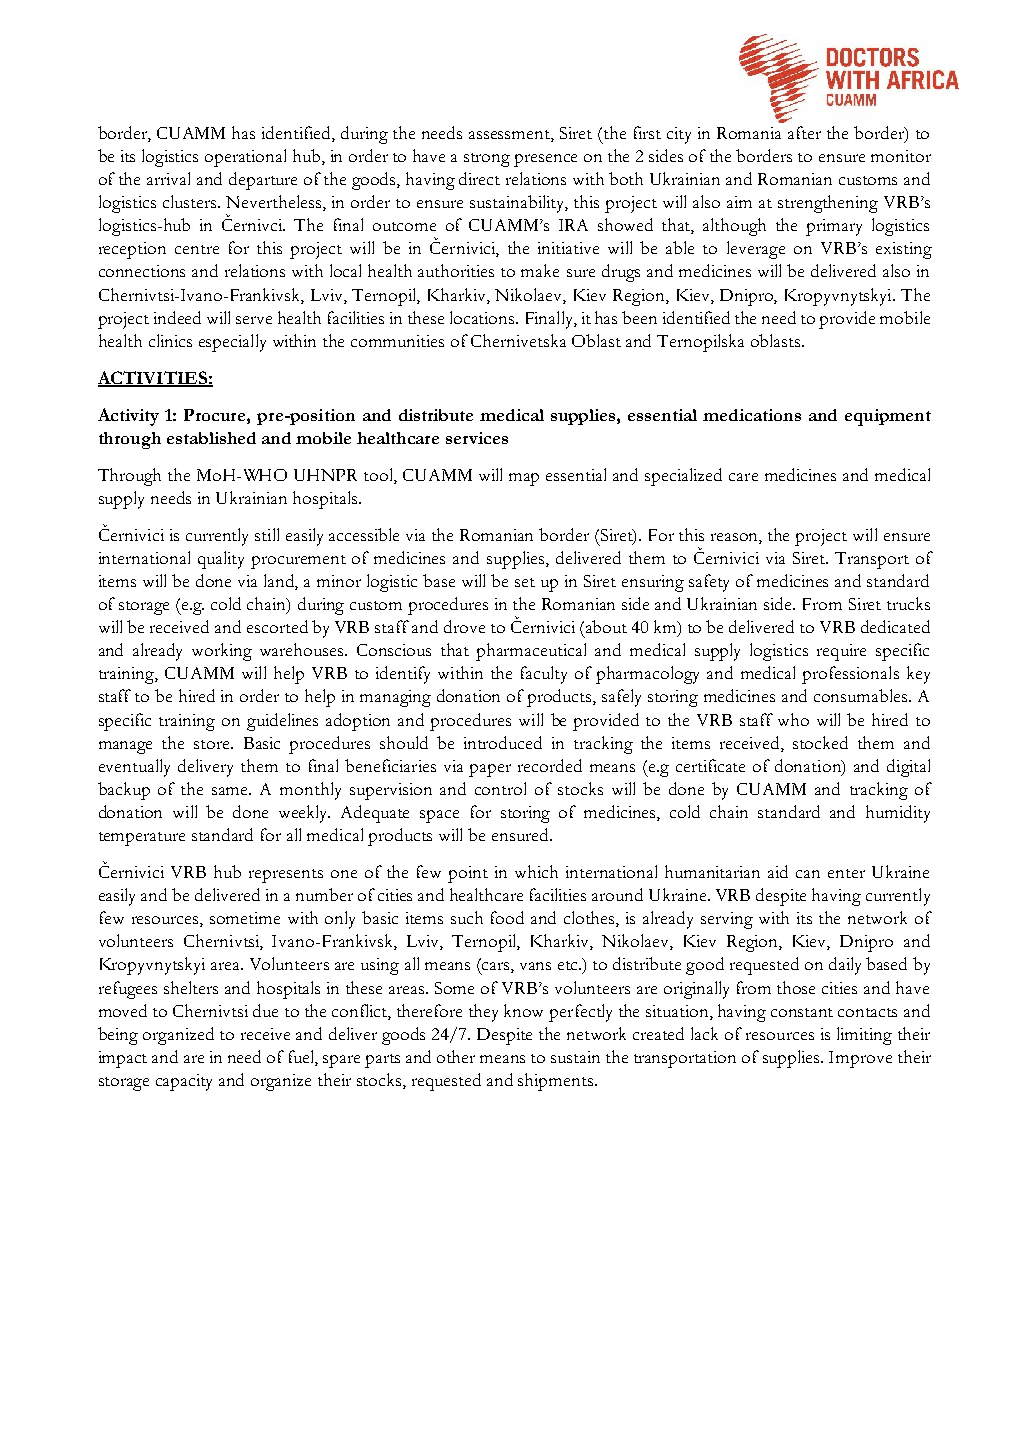  Describe the element at coordinates (524, 479) in the screenshot. I see `map` at that location.
